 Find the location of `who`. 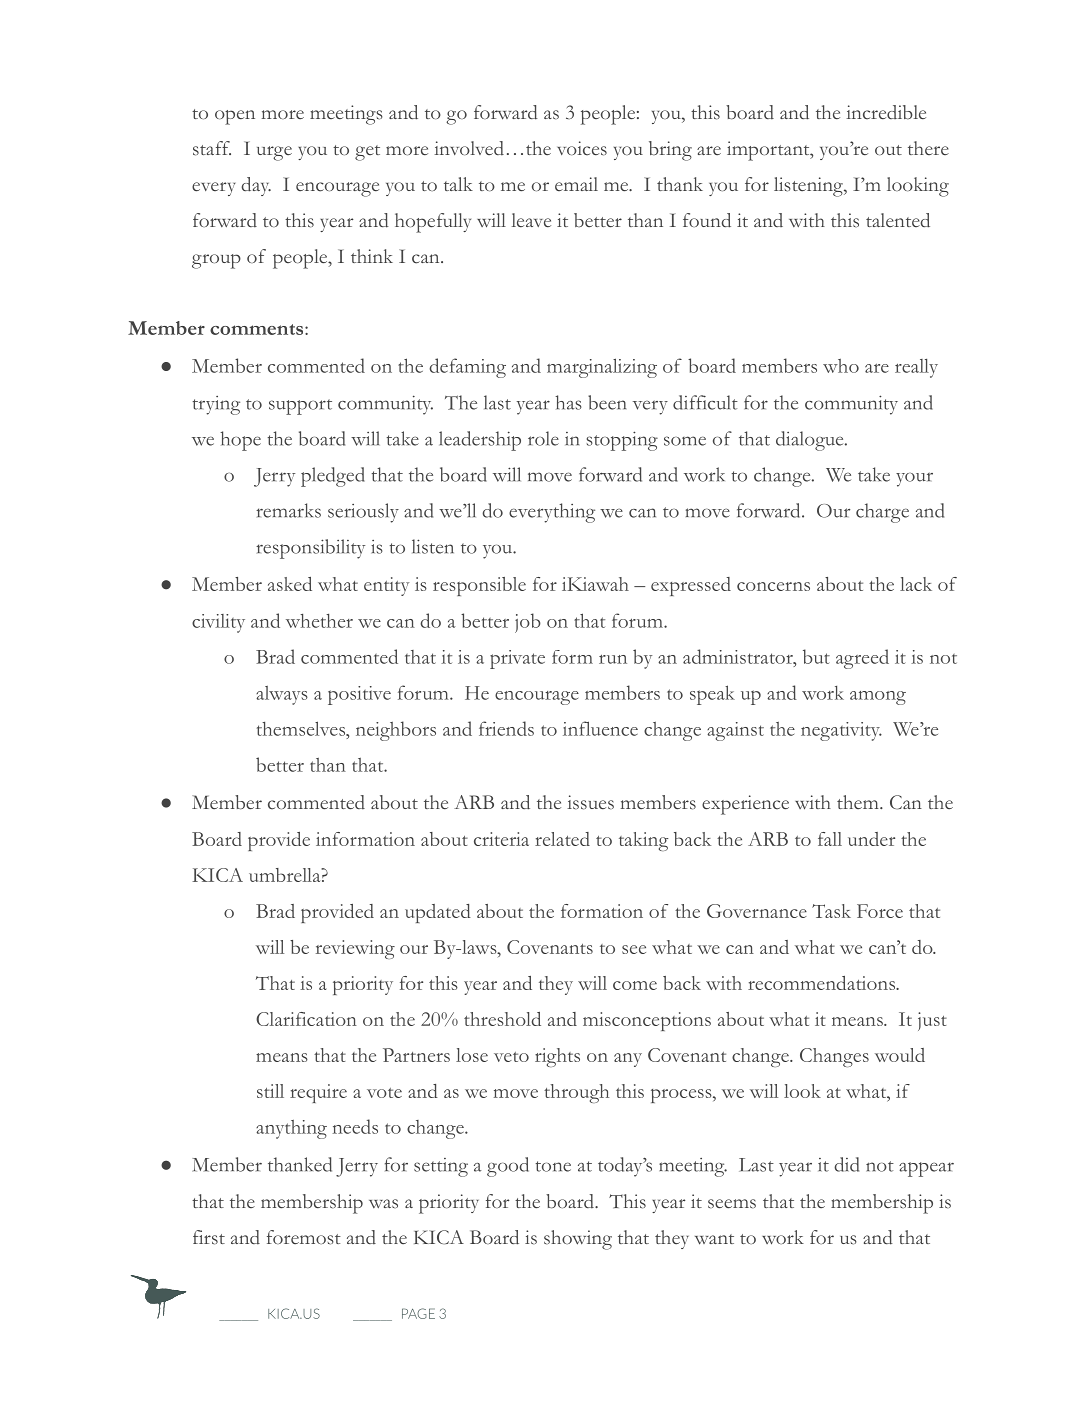

who is located at coordinates (841, 366).
